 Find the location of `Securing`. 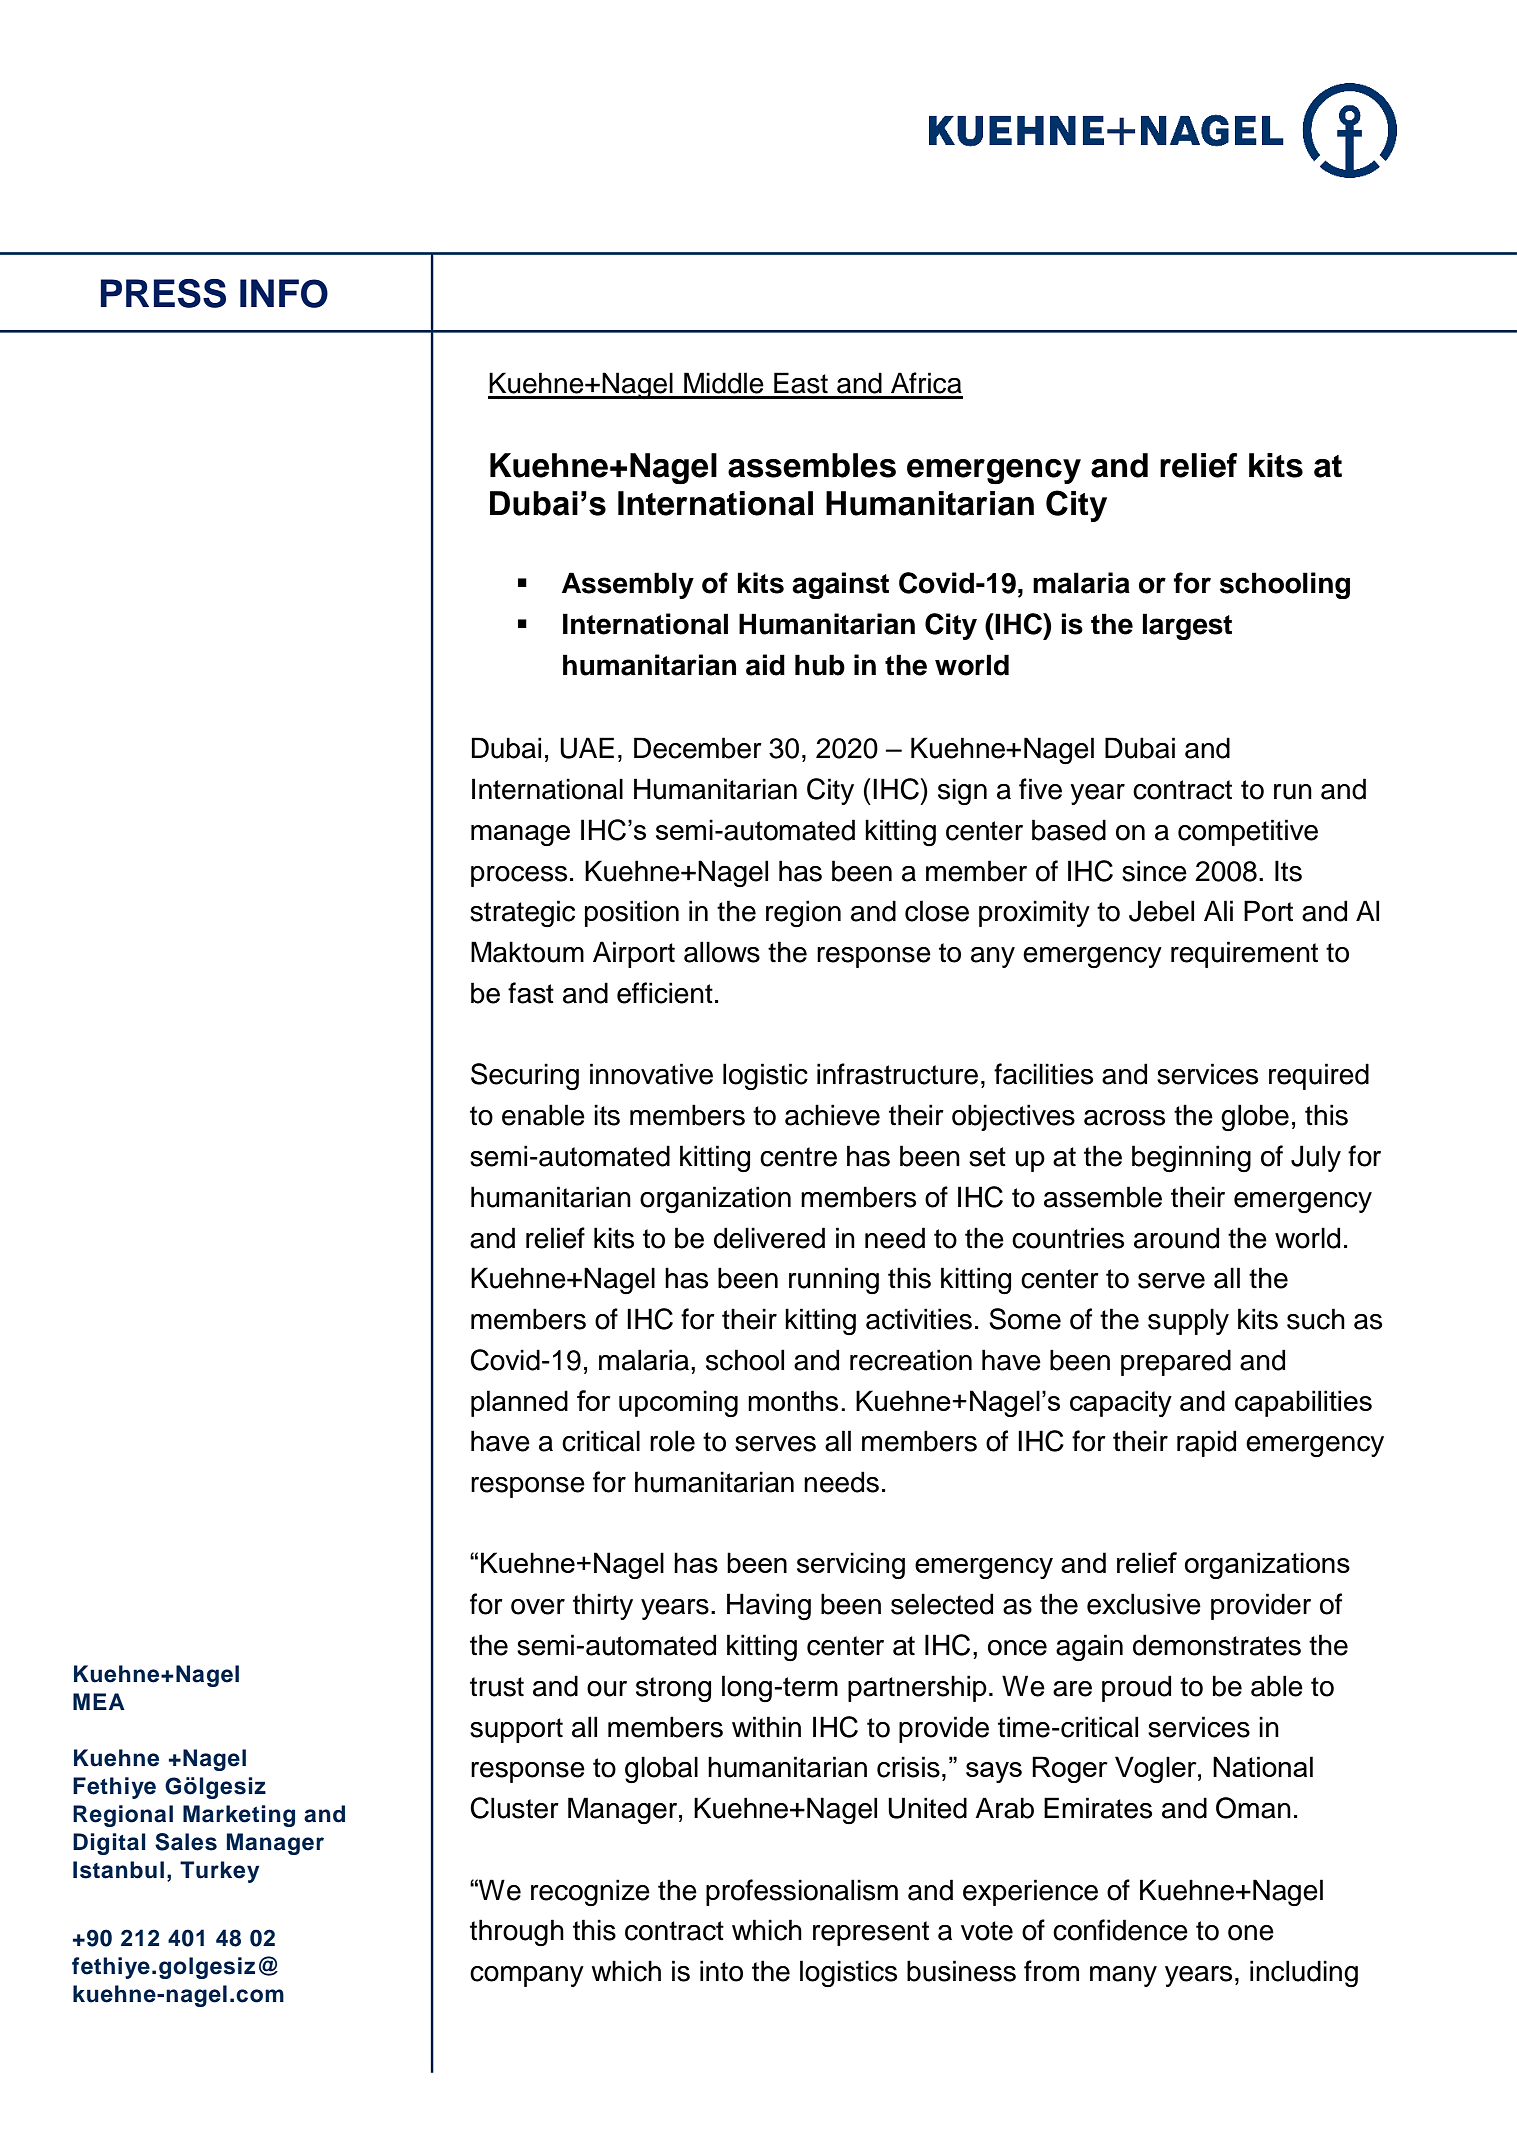

Securing is located at coordinates (525, 1076).
